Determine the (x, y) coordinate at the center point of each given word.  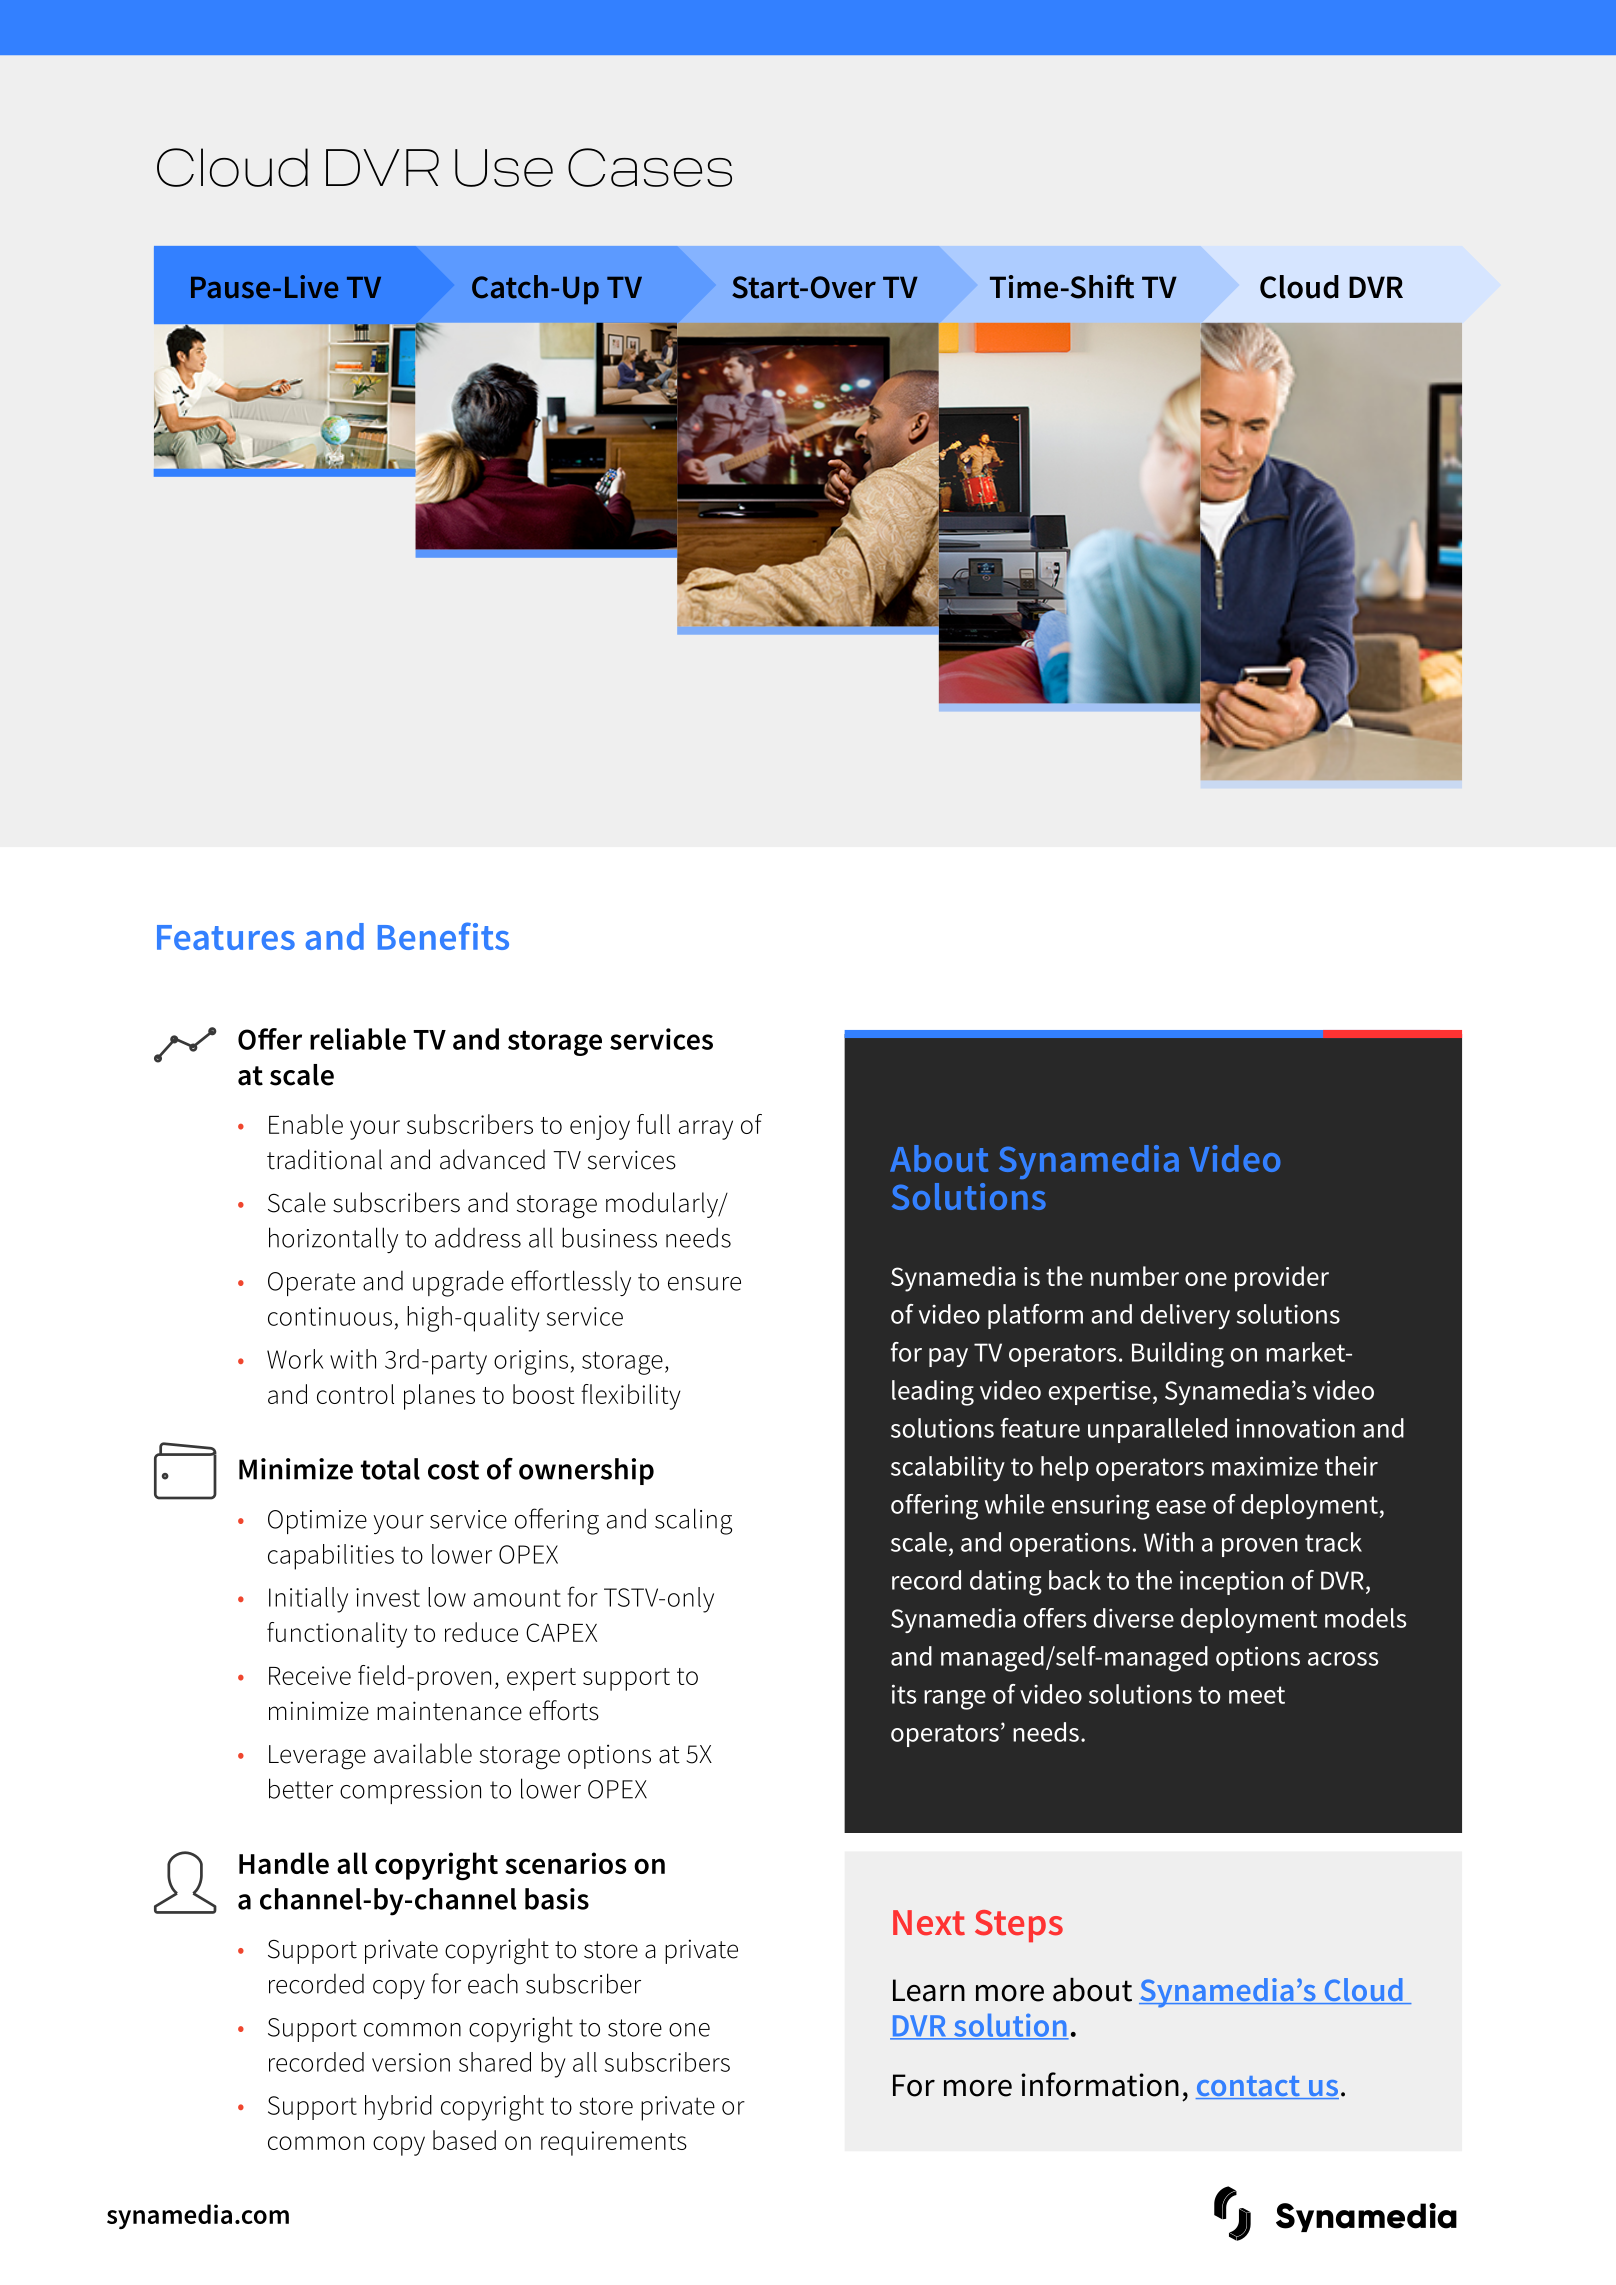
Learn (929, 1990)
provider (1282, 1279)
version (411, 2062)
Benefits (443, 936)
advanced (492, 1159)
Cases (650, 167)
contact (1249, 2087)
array (706, 1130)
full (653, 1124)
